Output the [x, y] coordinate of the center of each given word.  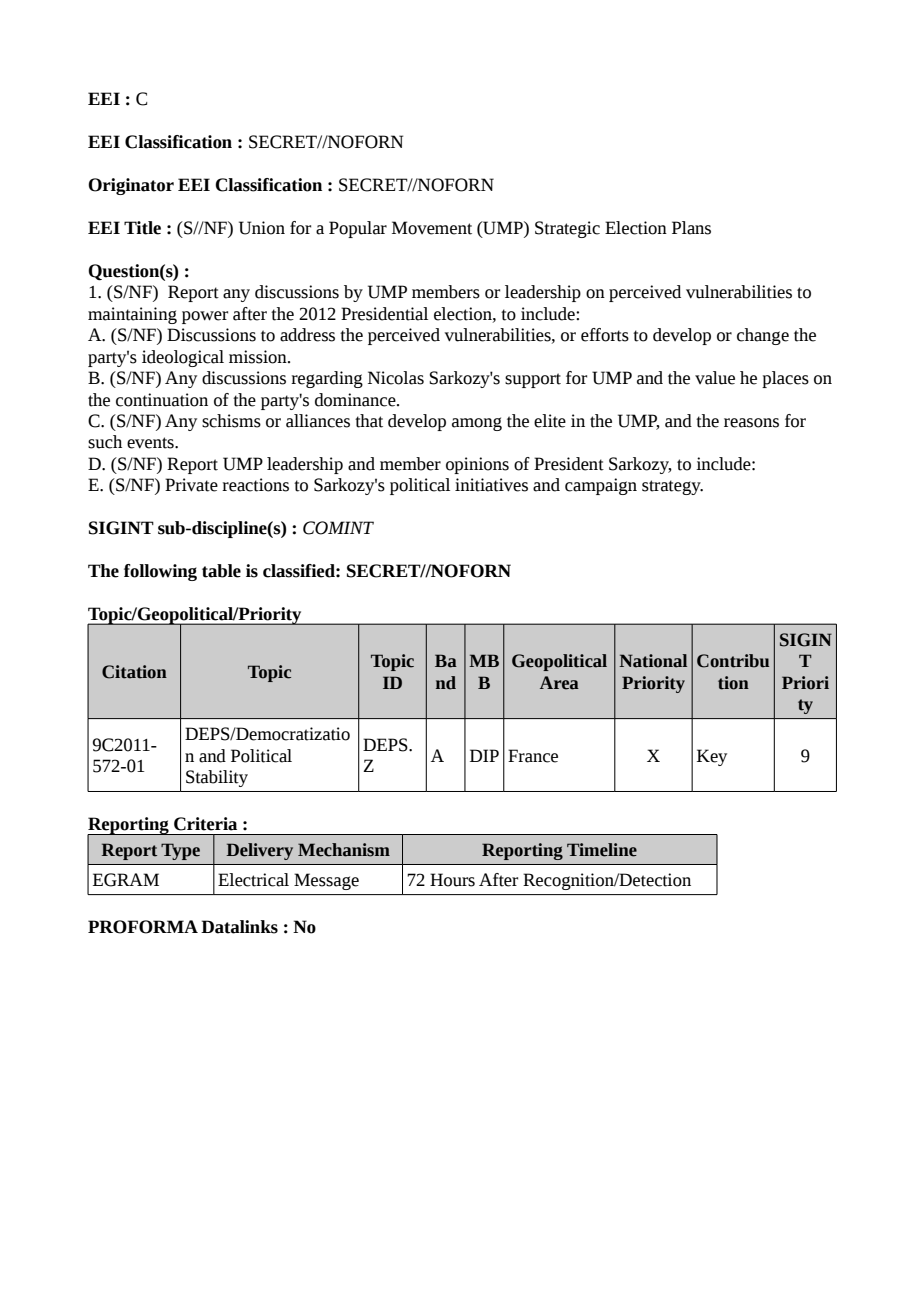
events [151, 443]
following [160, 572]
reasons [751, 423]
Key [712, 757]
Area [559, 683]
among [477, 424]
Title [142, 228]
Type [180, 851]
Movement [432, 228]
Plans [691, 228]
